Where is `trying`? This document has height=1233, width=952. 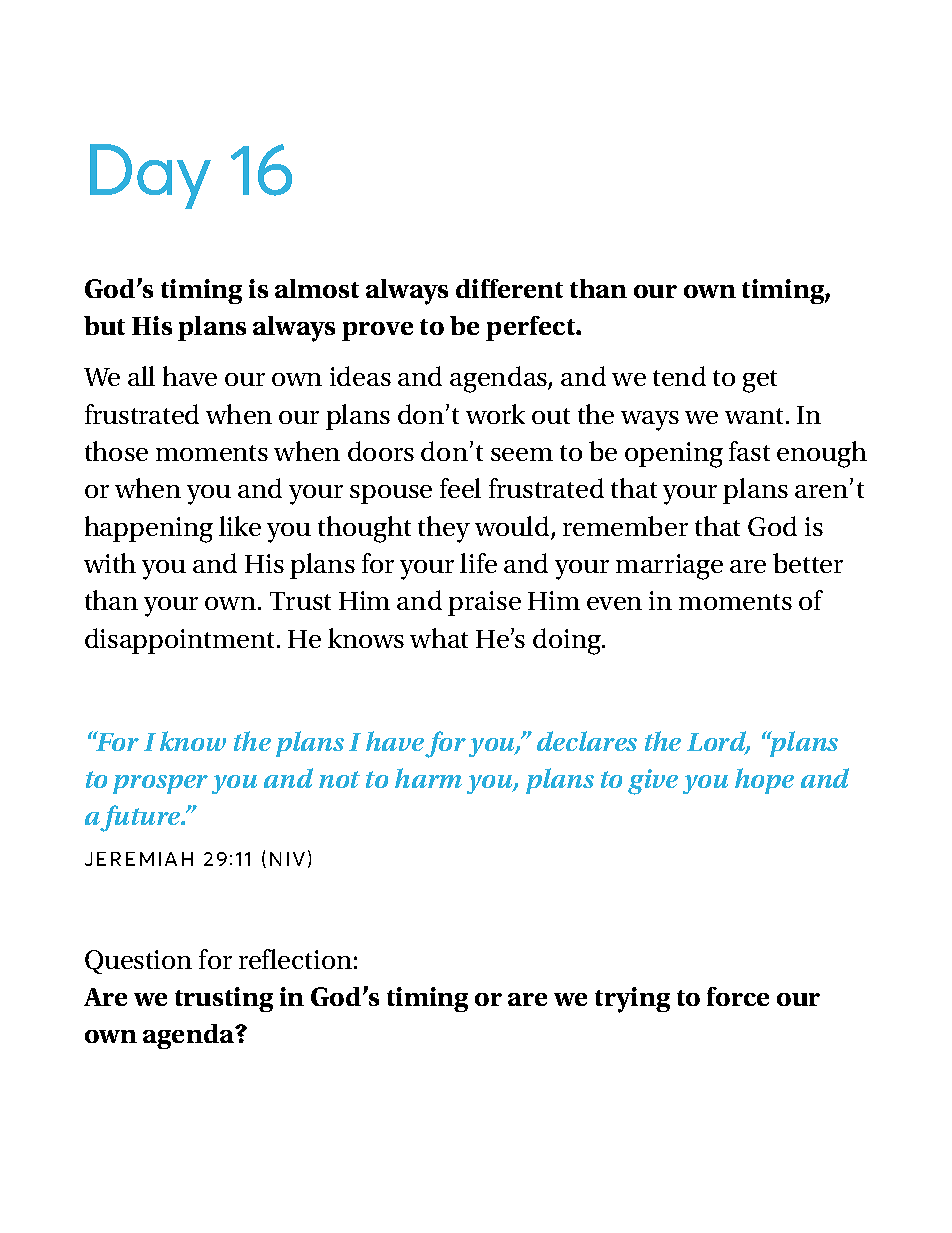 trying is located at coordinates (632, 1000).
